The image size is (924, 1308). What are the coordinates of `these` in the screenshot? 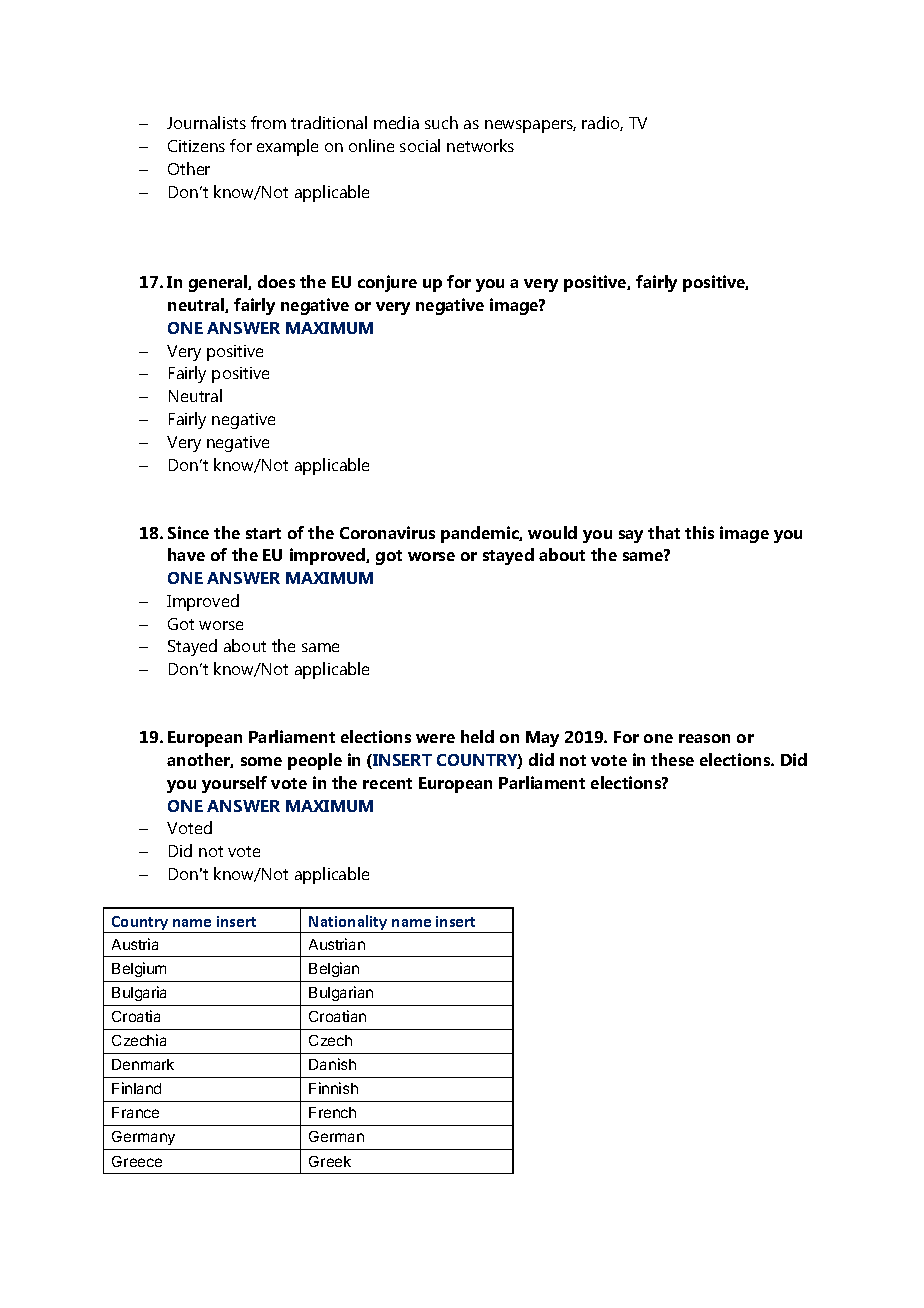 It's located at (672, 759).
